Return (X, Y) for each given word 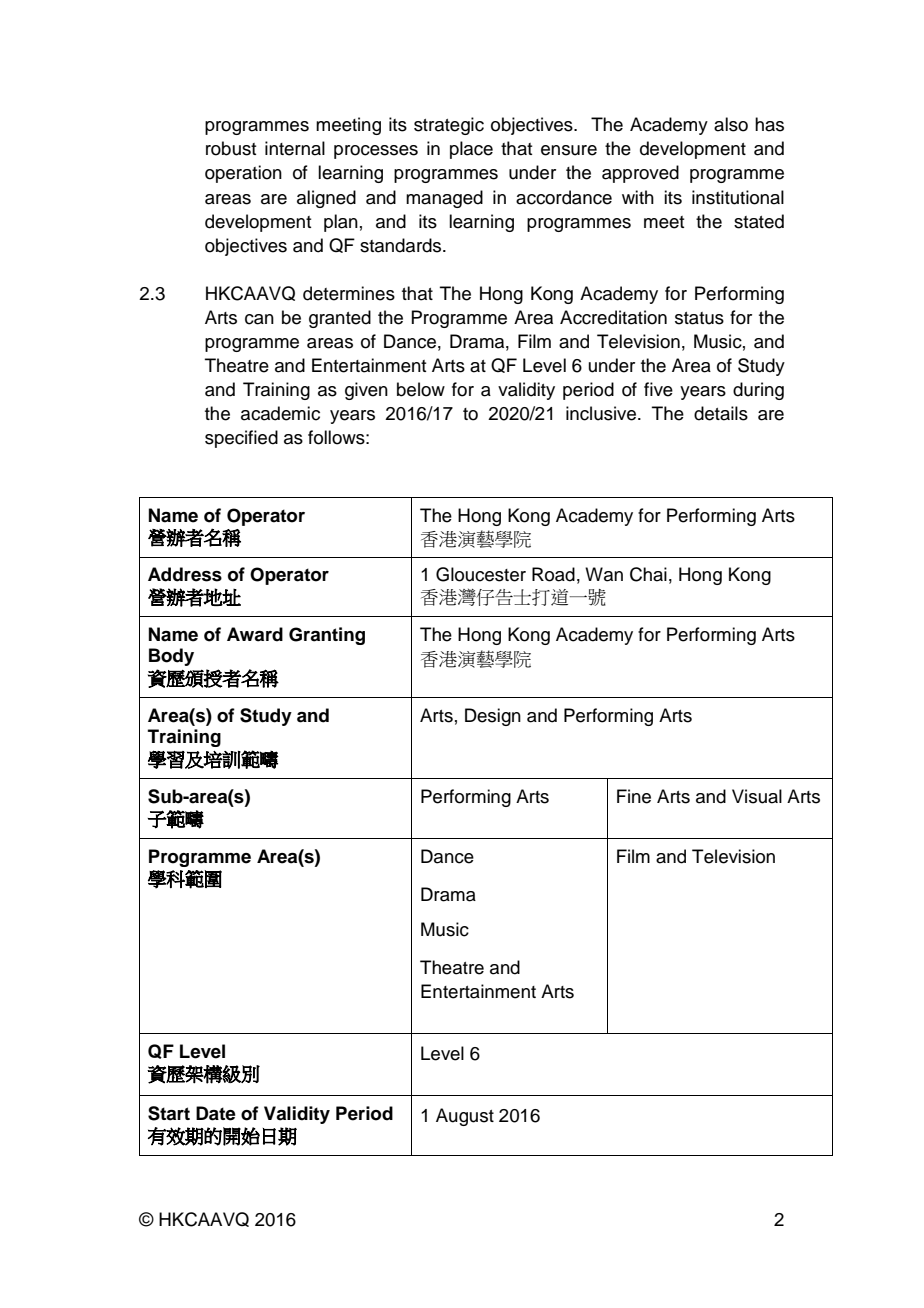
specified (241, 439)
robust (231, 148)
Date (216, 1113)
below (421, 389)
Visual (757, 796)
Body (171, 657)
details (721, 413)
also (731, 124)
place (471, 150)
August (465, 1117)
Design (493, 717)
